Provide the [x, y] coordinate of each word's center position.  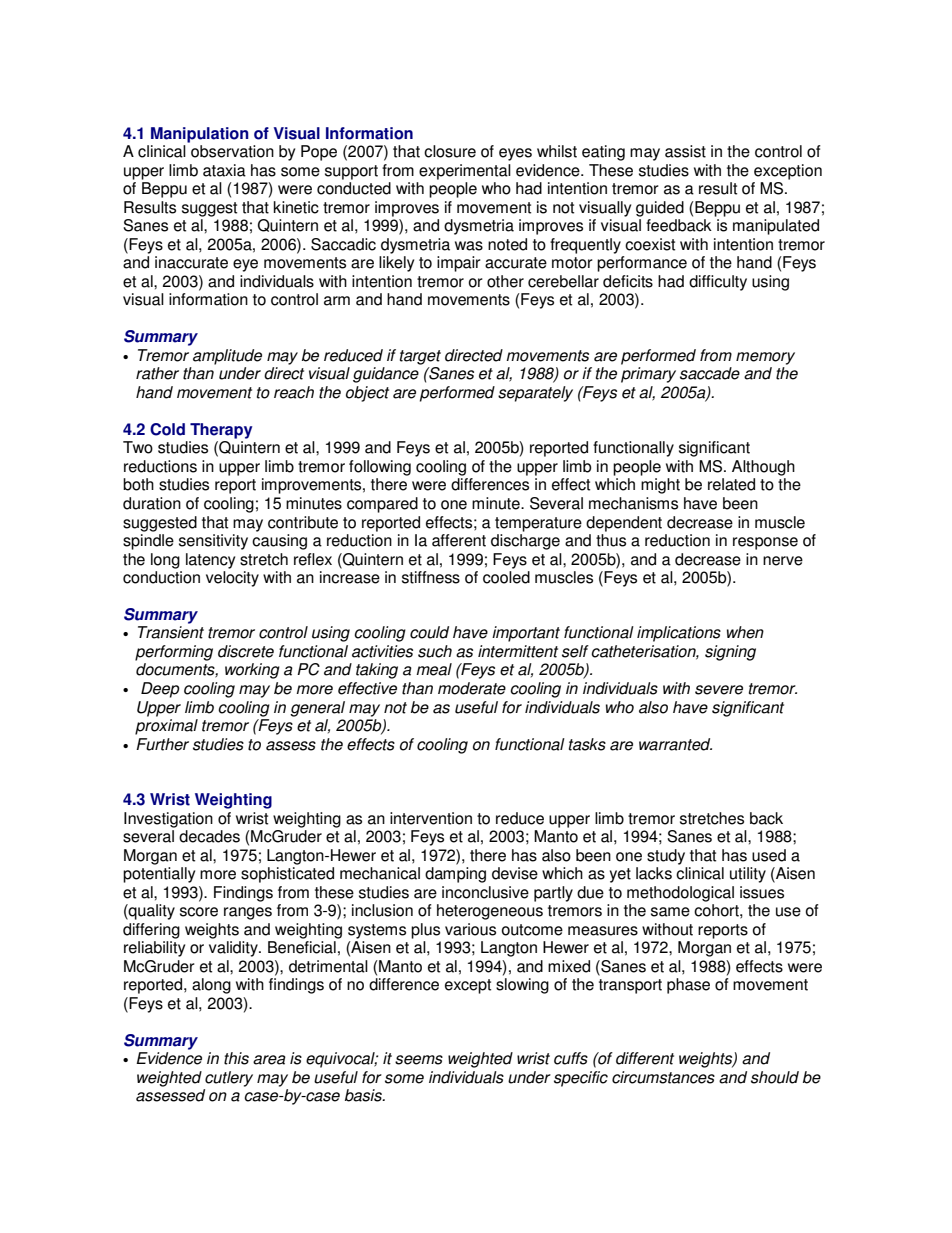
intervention [431, 818]
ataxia [224, 170]
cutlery [229, 1079]
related [731, 484]
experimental [465, 172]
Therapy [221, 431]
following [380, 468]
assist [685, 151]
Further [162, 744]
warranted [675, 744]
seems [419, 1060]
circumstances [663, 1077]
